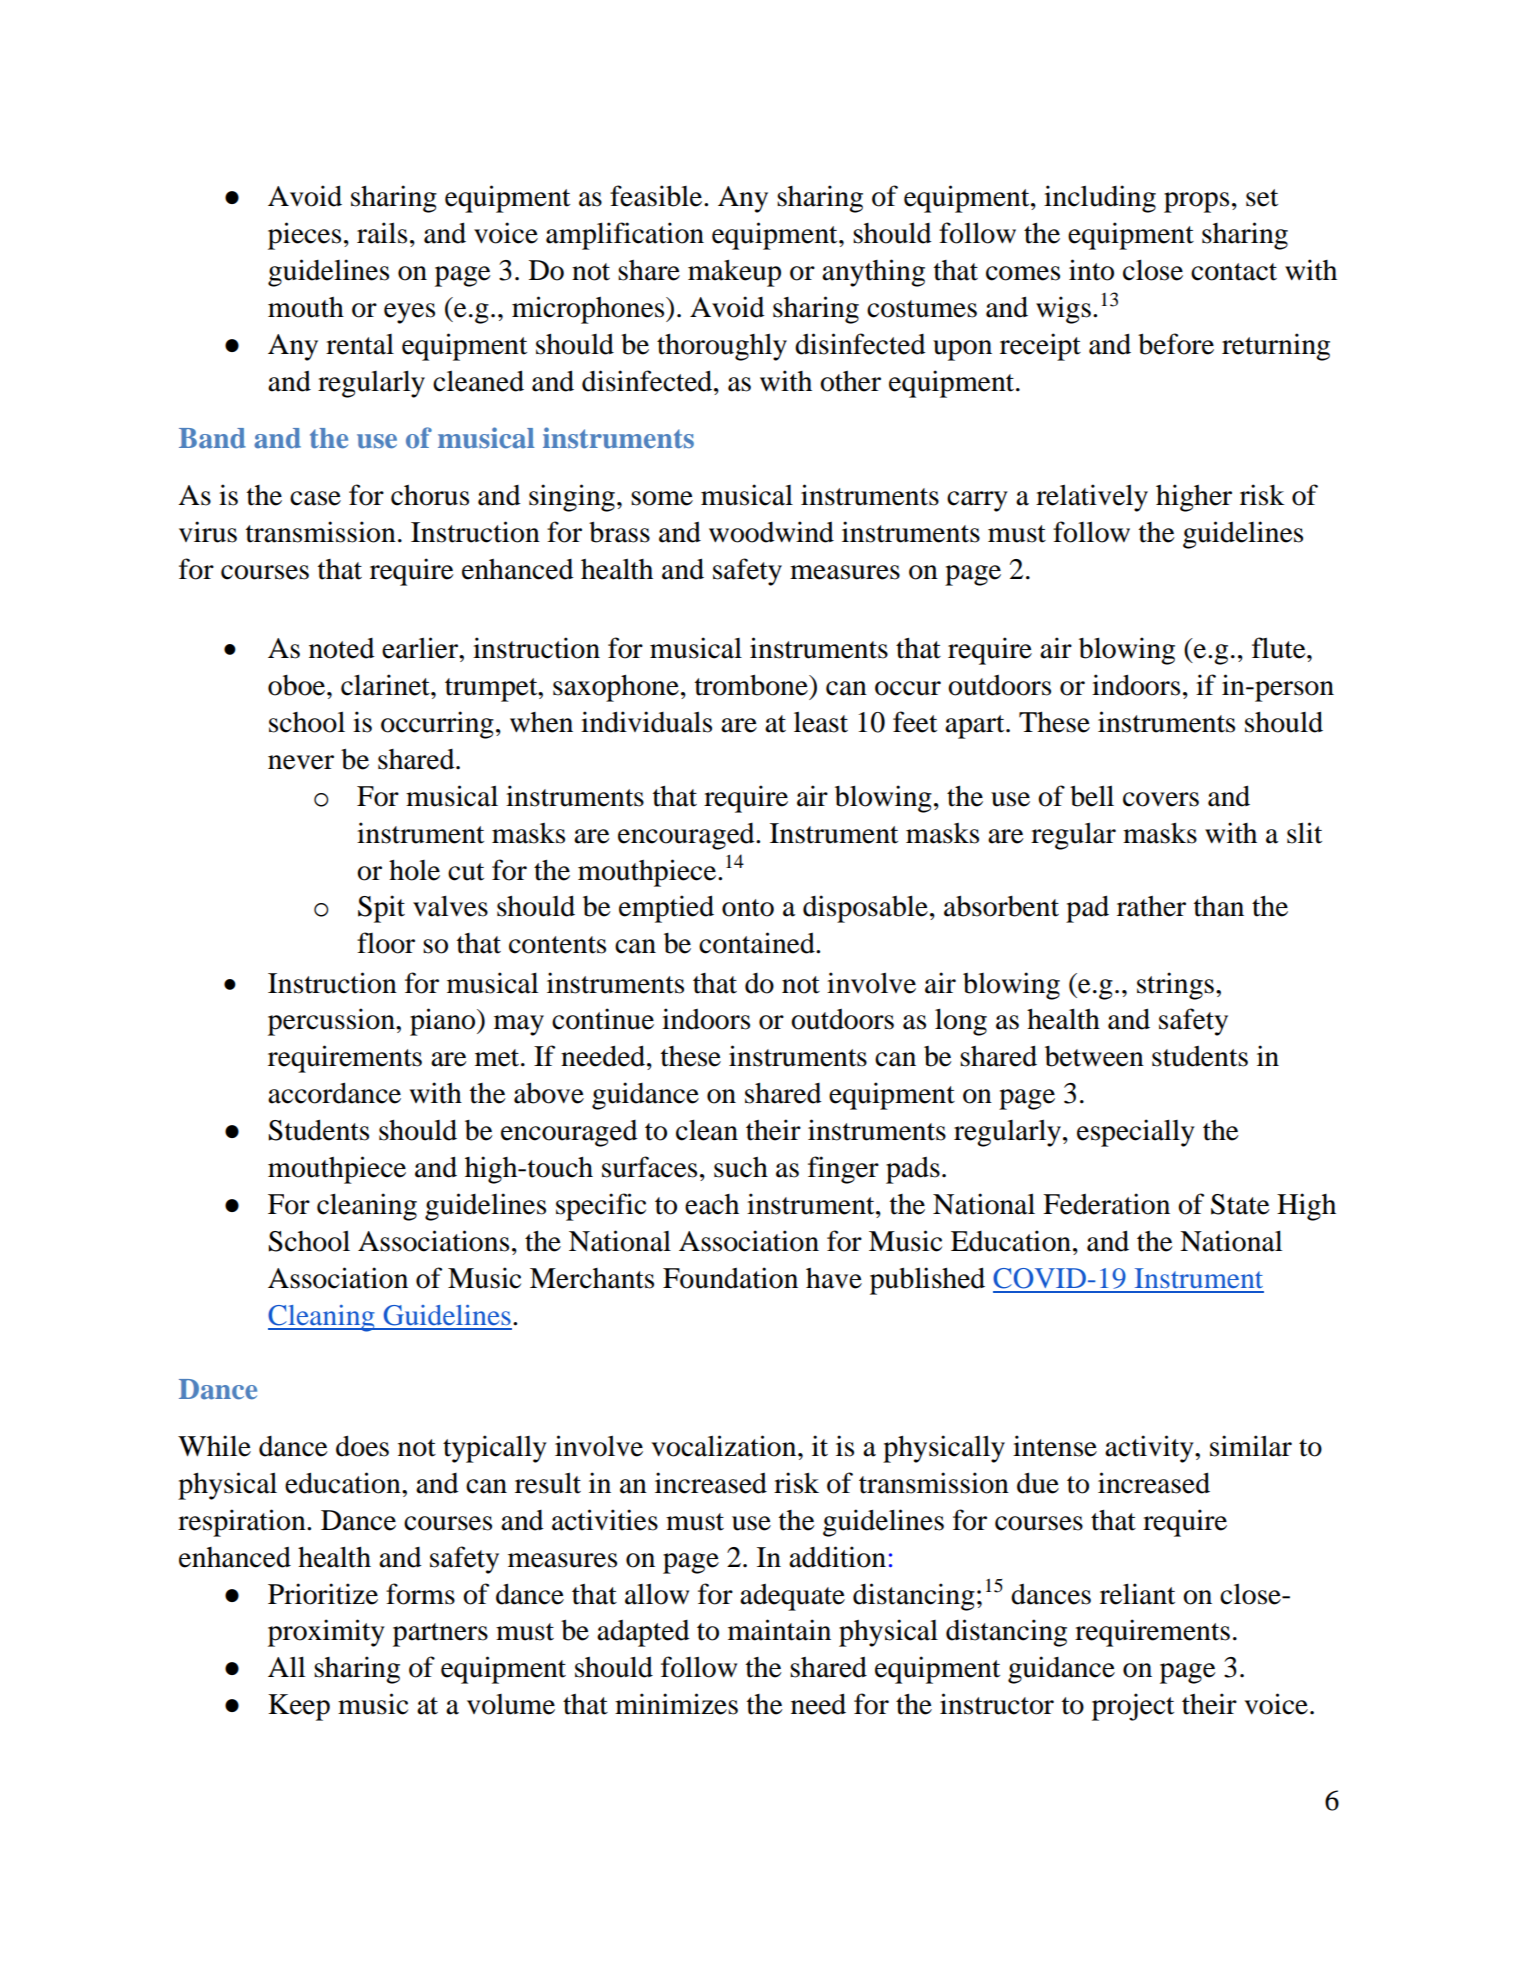 This document has width=1518, height=1965. What do you see at coordinates (304, 236) in the document?
I see `pieces` at bounding box center [304, 236].
